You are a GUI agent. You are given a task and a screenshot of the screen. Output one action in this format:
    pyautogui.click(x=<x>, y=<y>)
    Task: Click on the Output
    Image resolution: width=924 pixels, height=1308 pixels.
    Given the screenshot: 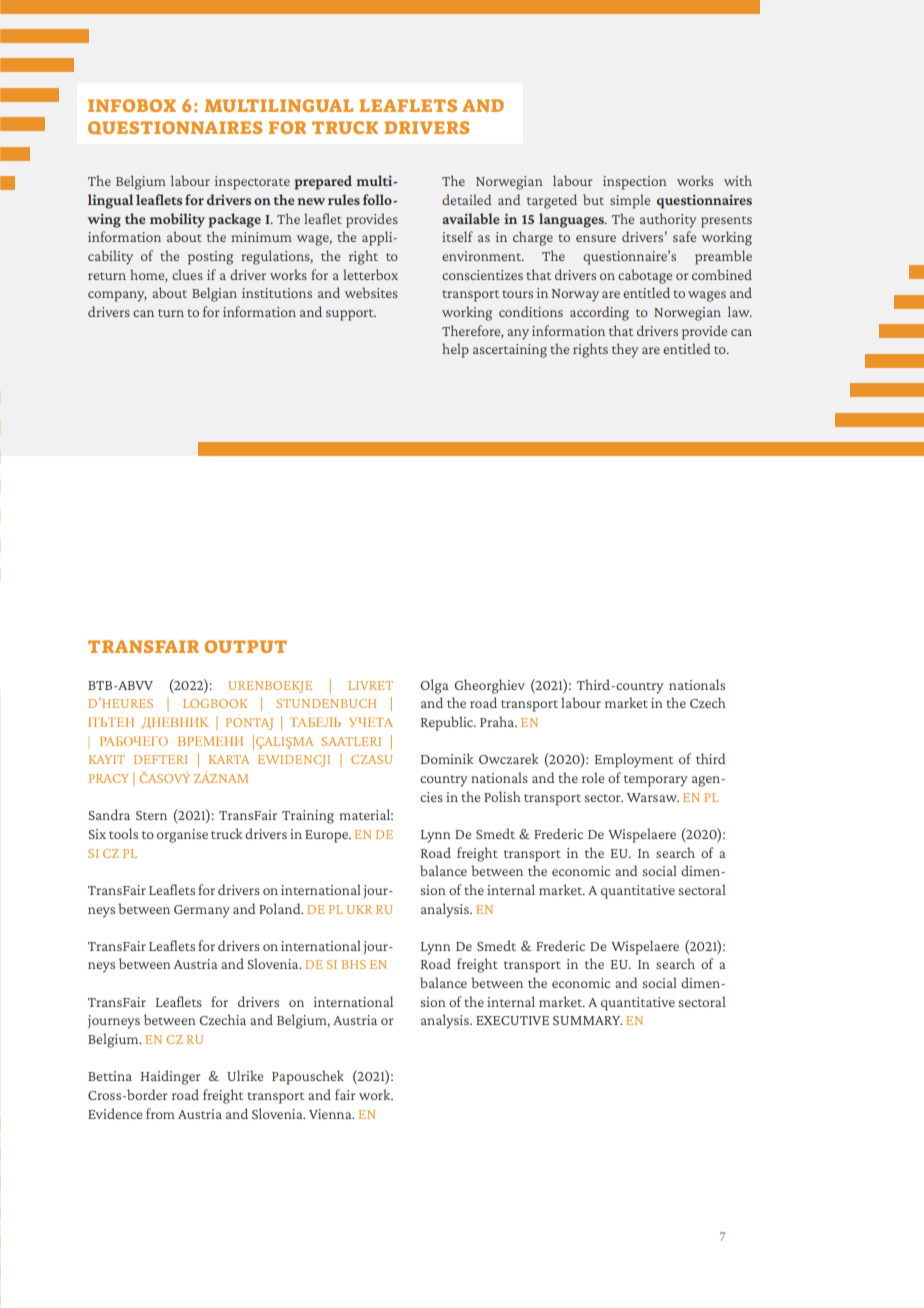 What is the action you would take?
    pyautogui.click(x=246, y=646)
